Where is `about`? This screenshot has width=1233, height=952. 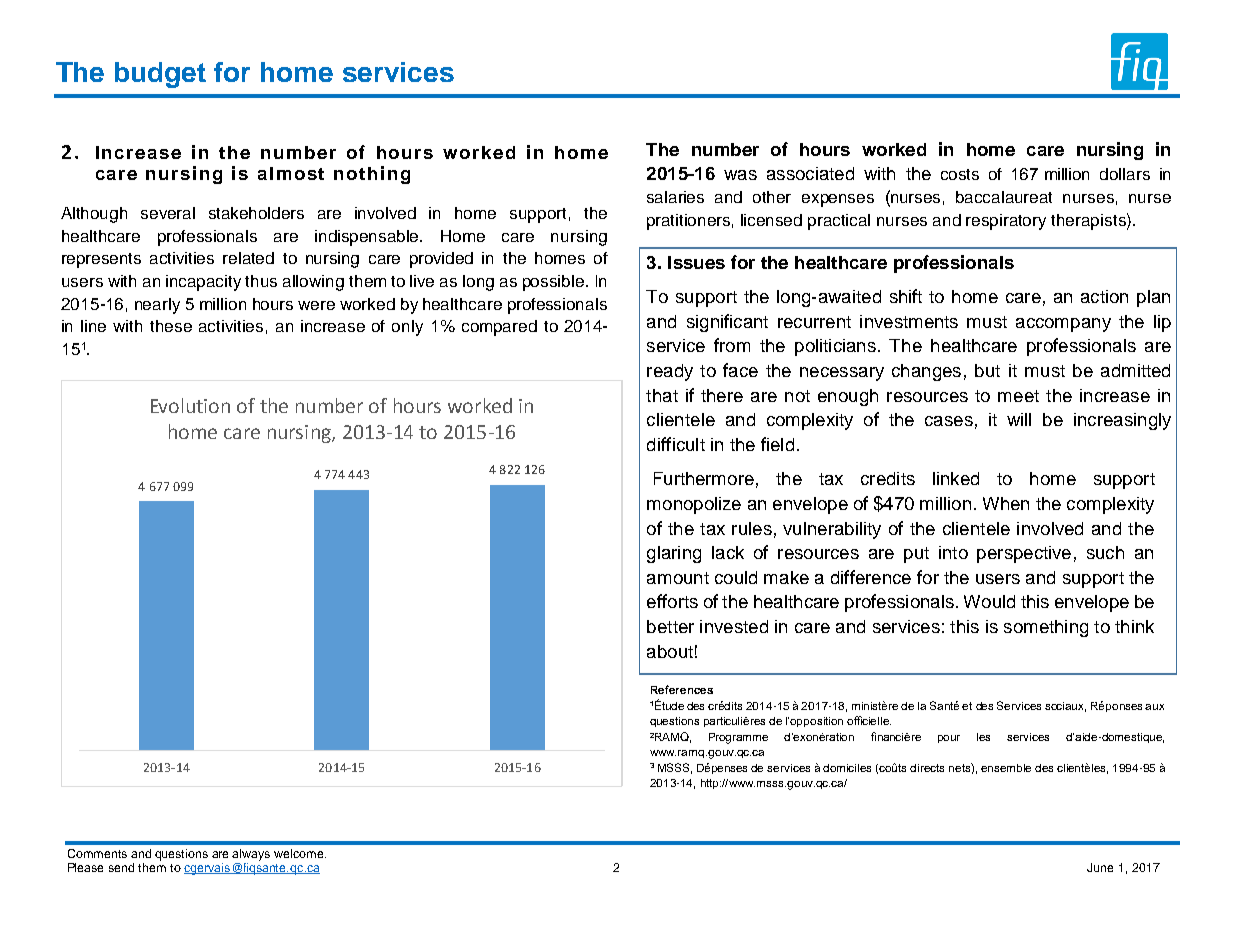 about is located at coordinates (670, 651).
